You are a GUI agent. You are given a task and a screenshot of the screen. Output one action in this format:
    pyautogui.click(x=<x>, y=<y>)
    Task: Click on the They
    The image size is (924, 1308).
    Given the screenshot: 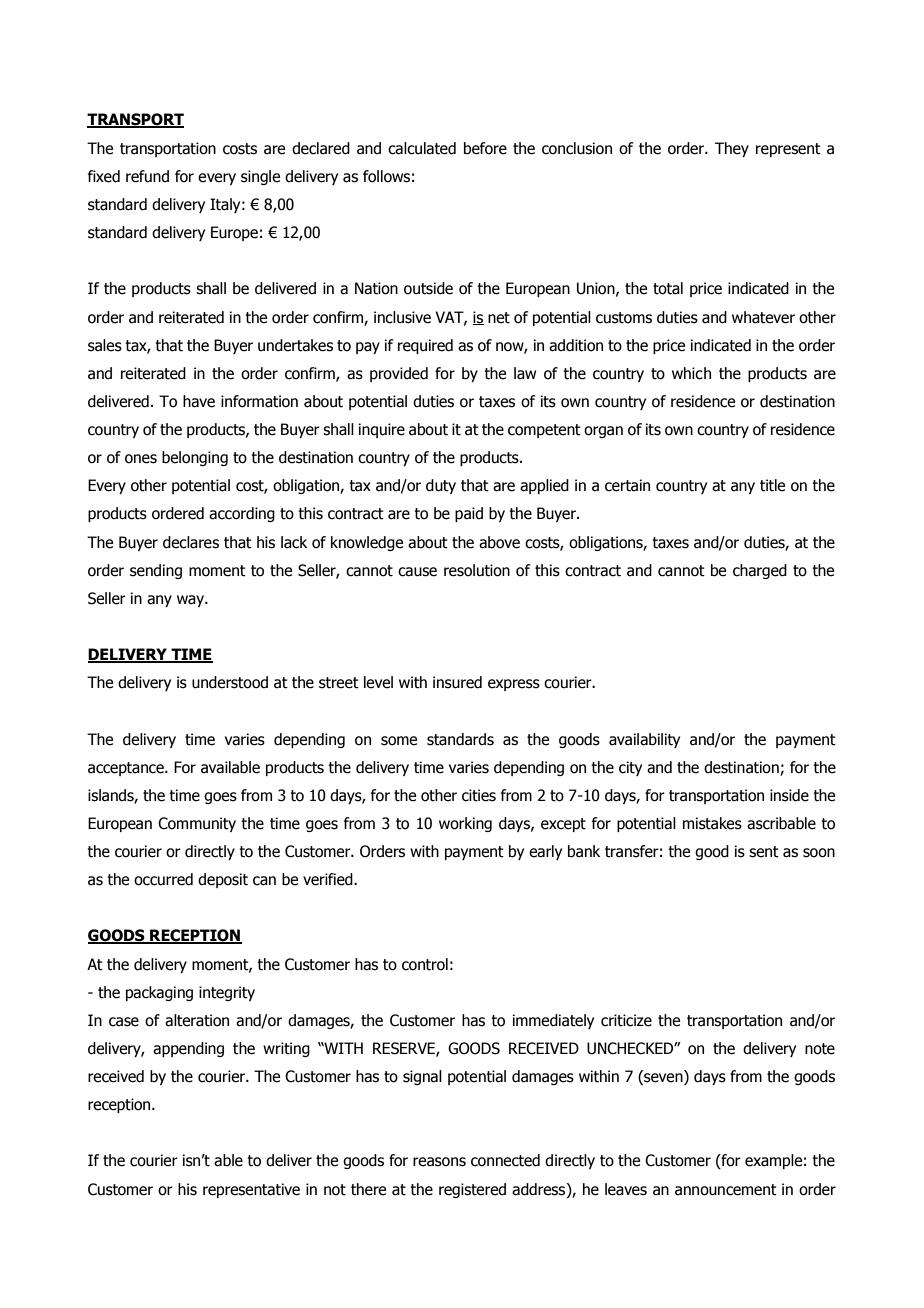 What is the action you would take?
    pyautogui.click(x=732, y=149)
